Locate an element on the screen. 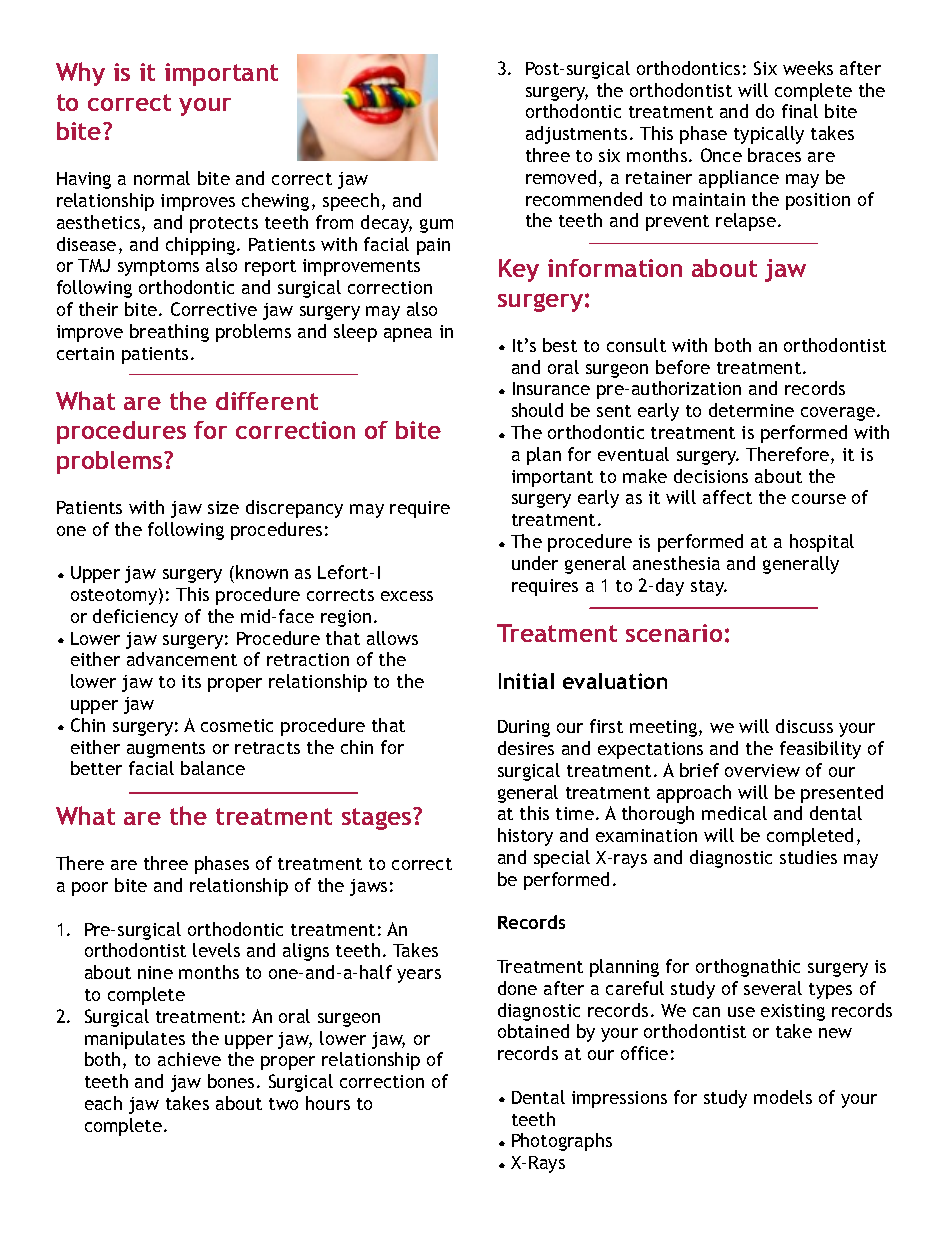  Photographs is located at coordinates (562, 1142).
